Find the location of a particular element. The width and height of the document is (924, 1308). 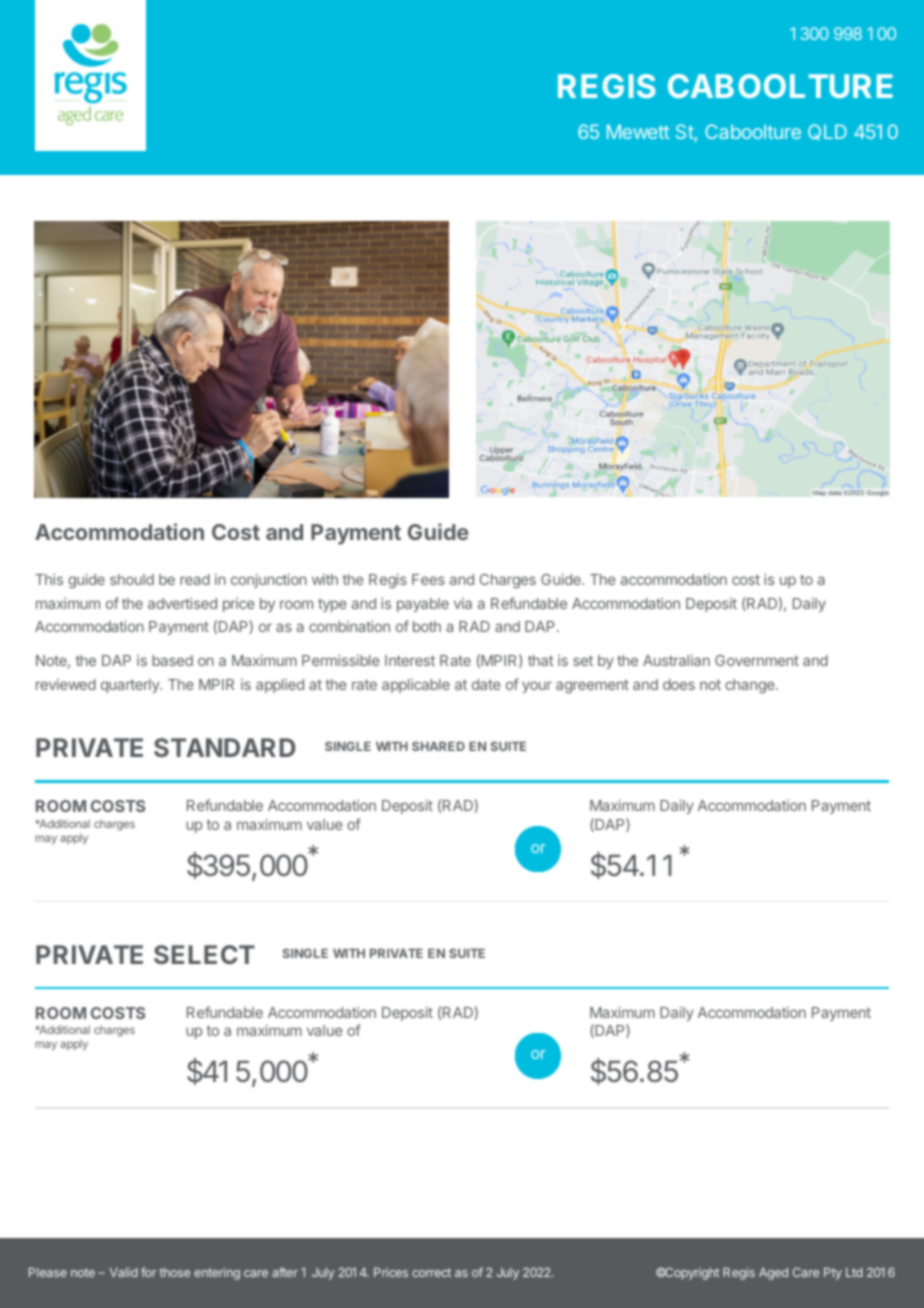

Aged is located at coordinates (773, 1274).
